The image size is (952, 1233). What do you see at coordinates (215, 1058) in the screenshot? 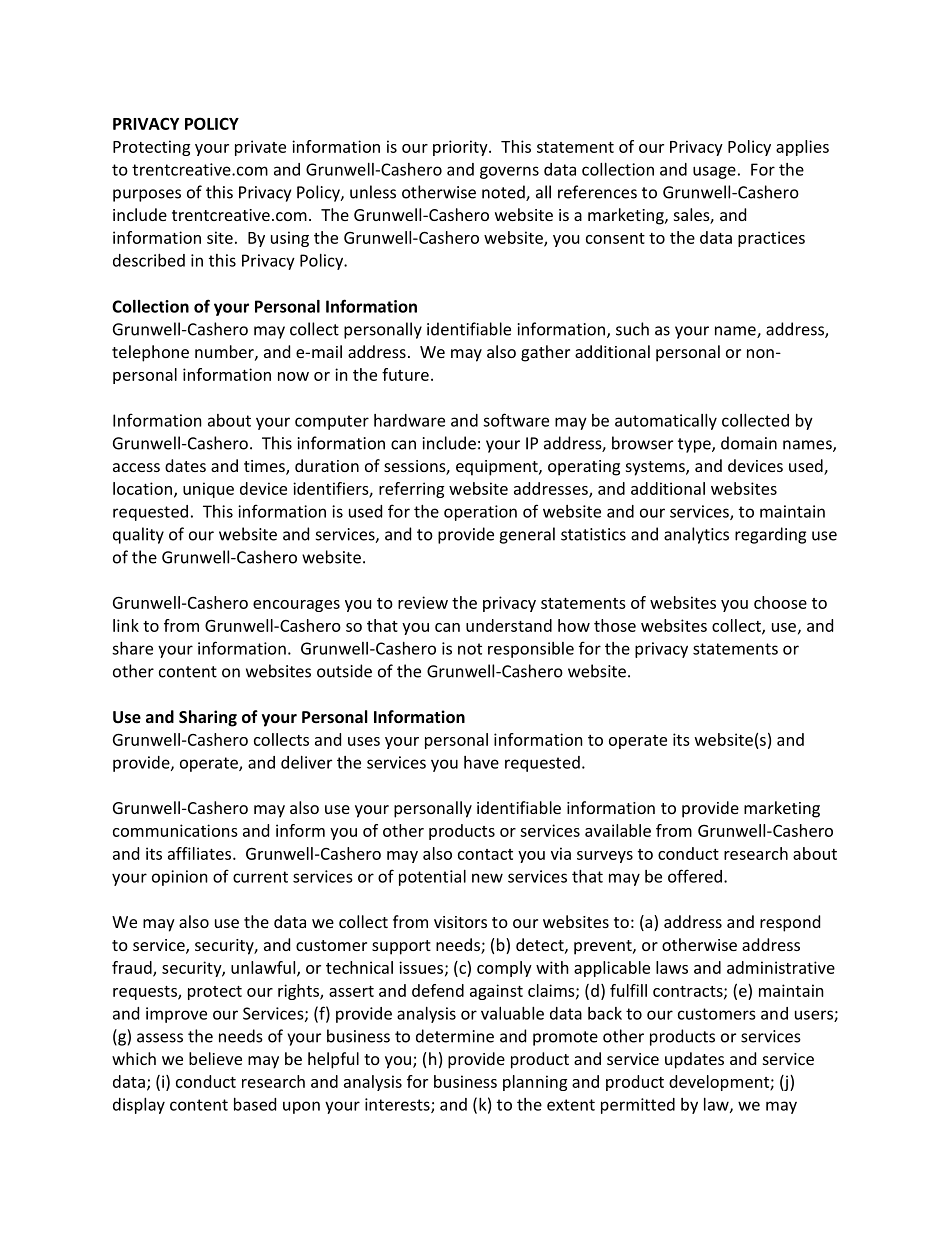
I see `believe` at bounding box center [215, 1058].
